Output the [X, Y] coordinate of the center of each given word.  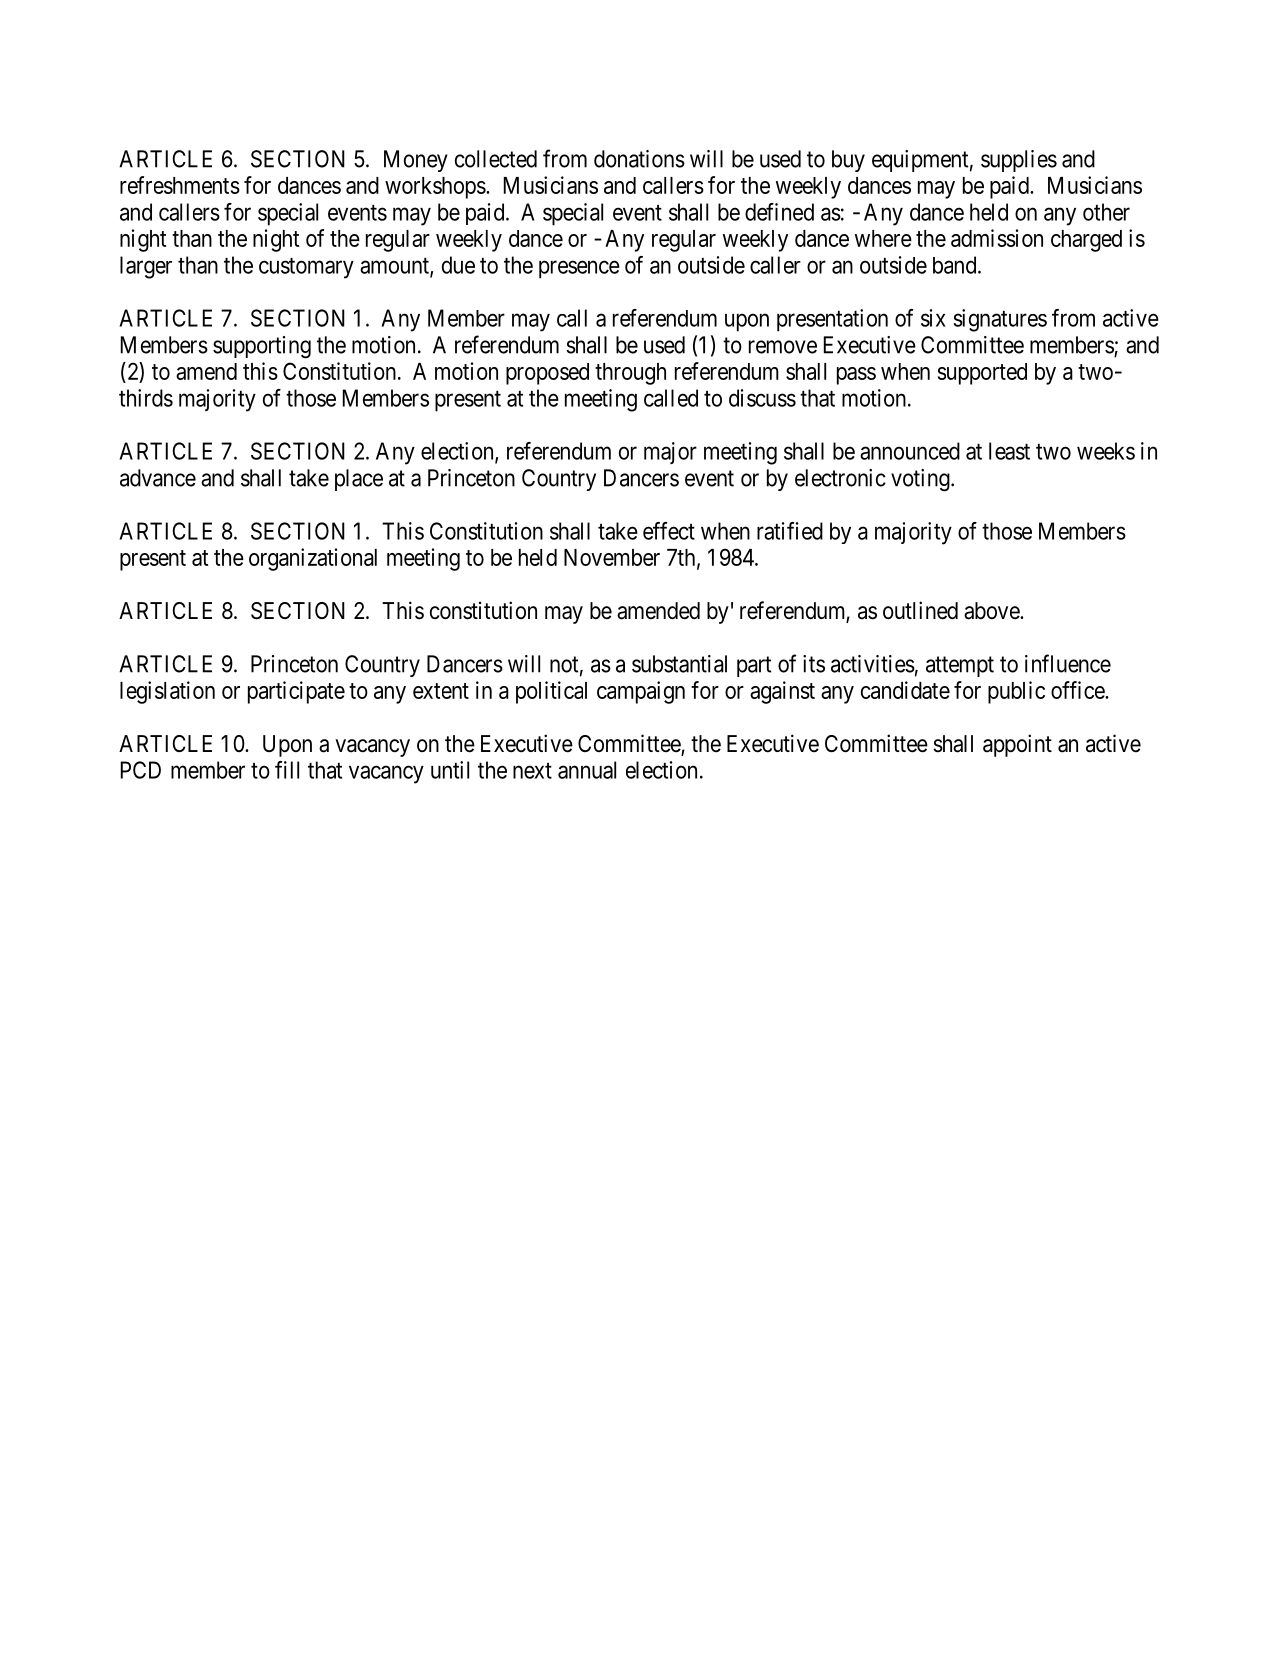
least [1009, 451]
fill [287, 770]
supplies [1019, 161]
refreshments [180, 185]
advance [158, 478]
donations [639, 159]
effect [669, 531]
